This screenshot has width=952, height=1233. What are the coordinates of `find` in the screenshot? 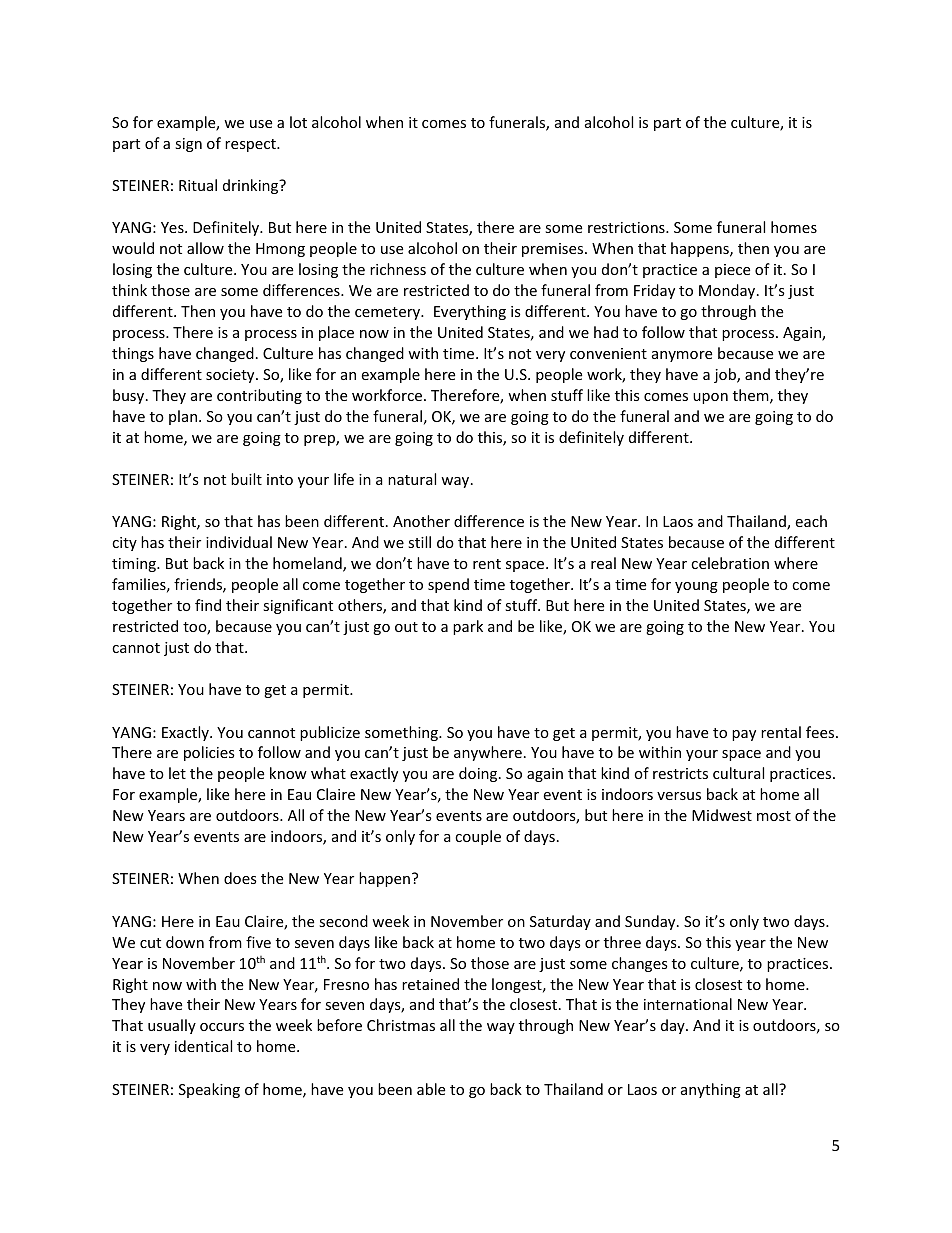 It's located at (208, 605).
